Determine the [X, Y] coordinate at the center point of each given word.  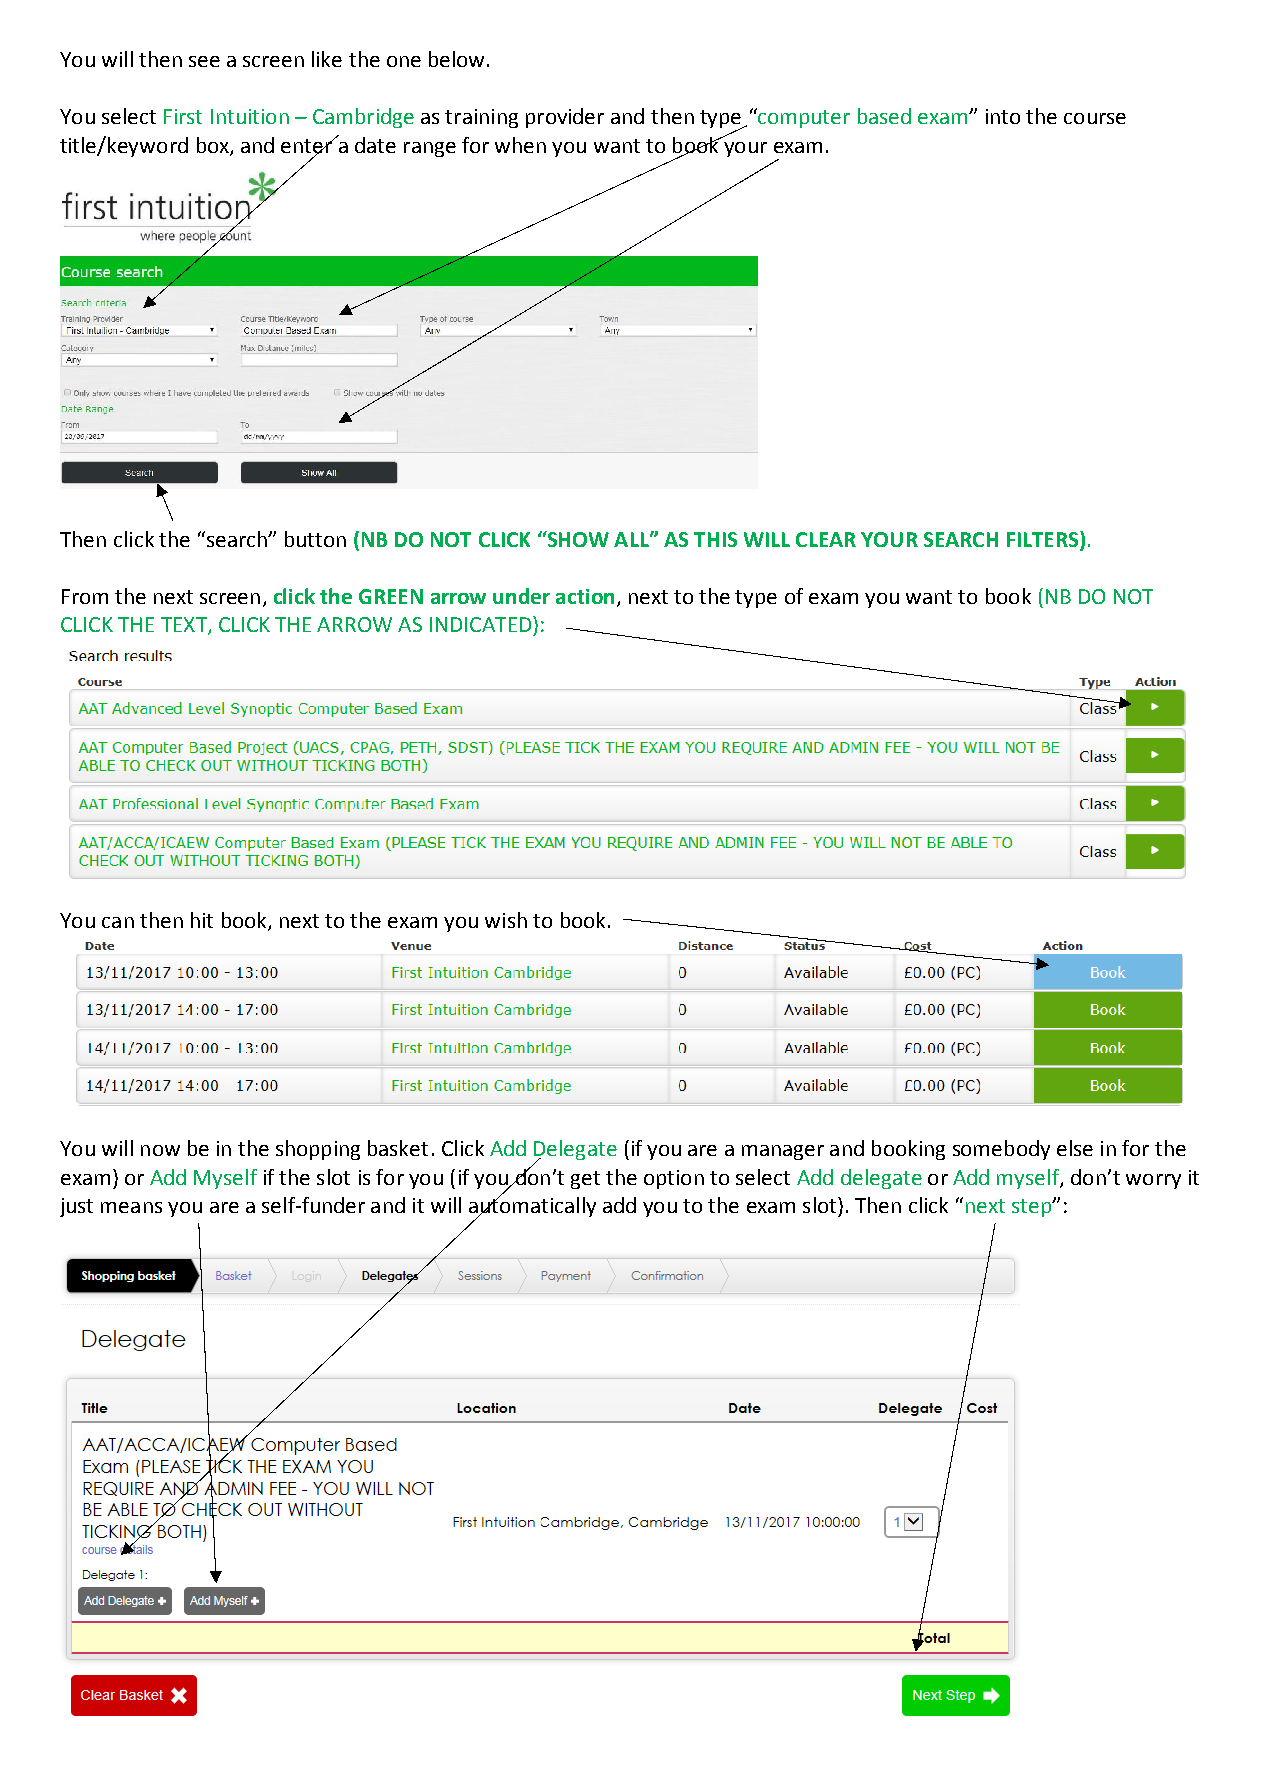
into [1003, 116]
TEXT [185, 626]
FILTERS [1044, 539]
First [183, 116]
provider [565, 118]
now [160, 1150]
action [585, 596]
